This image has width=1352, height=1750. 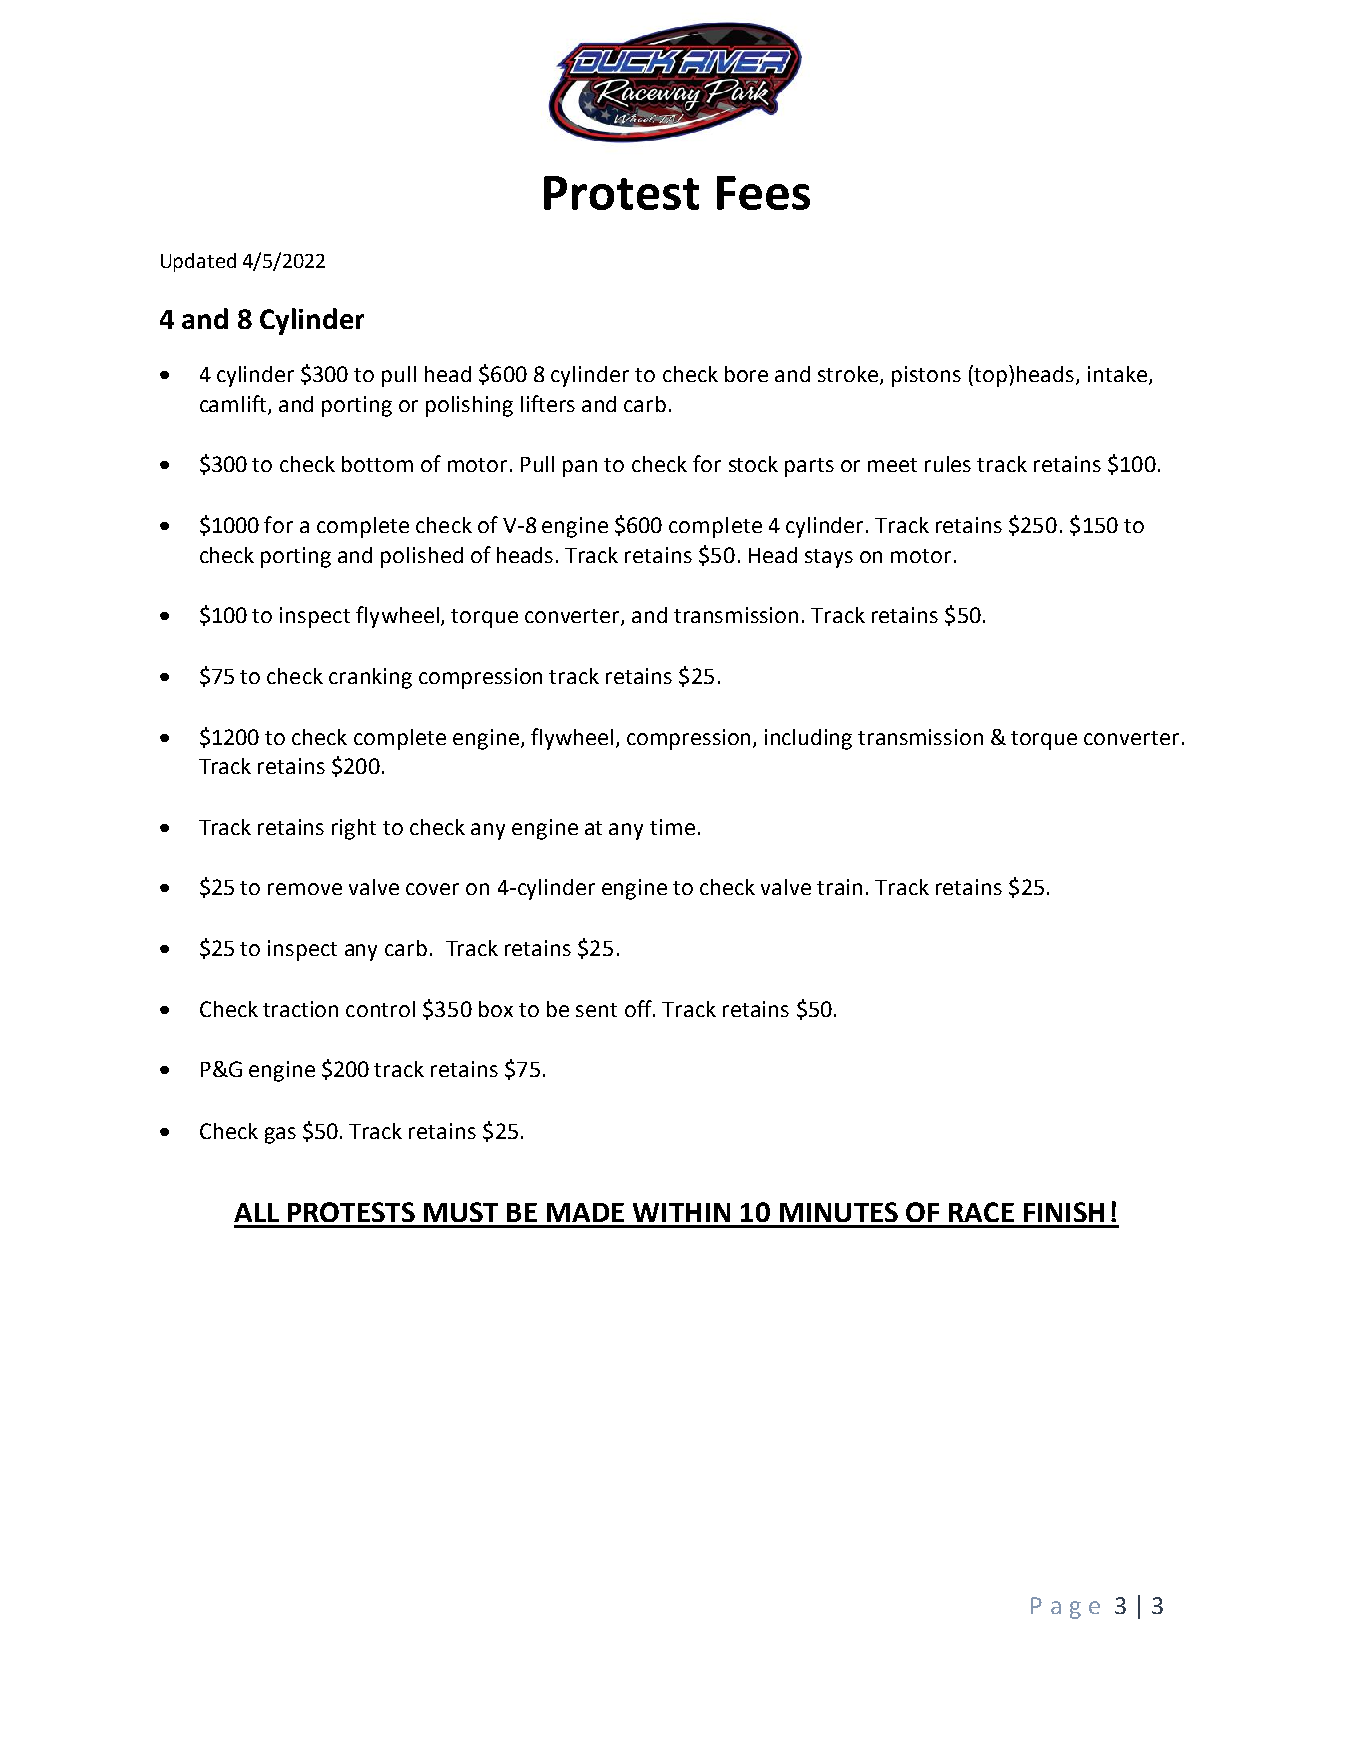 What do you see at coordinates (370, 678) in the image?
I see `cranking` at bounding box center [370, 678].
